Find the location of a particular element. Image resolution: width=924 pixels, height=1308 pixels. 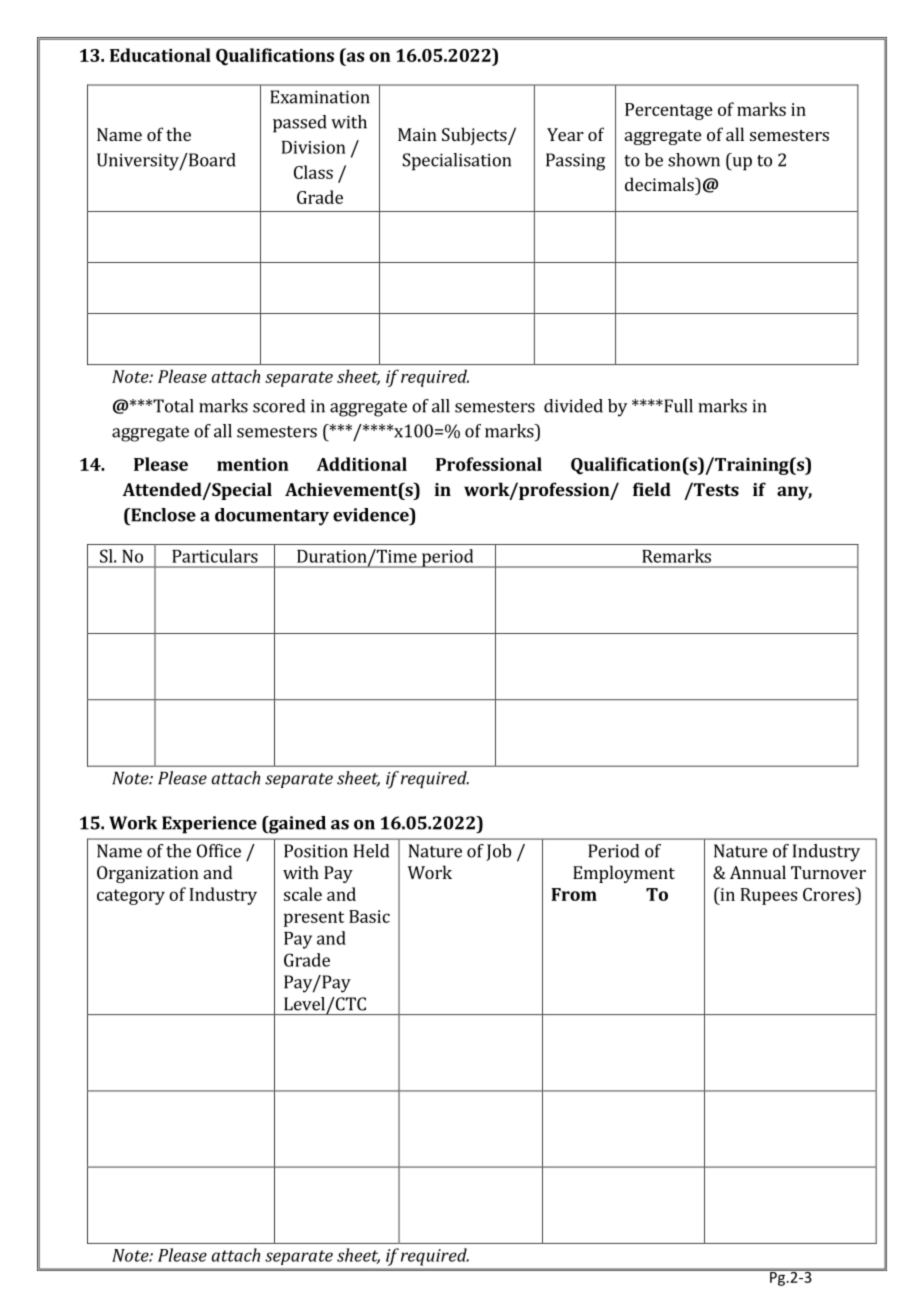

decimals is located at coordinates (660, 184).
